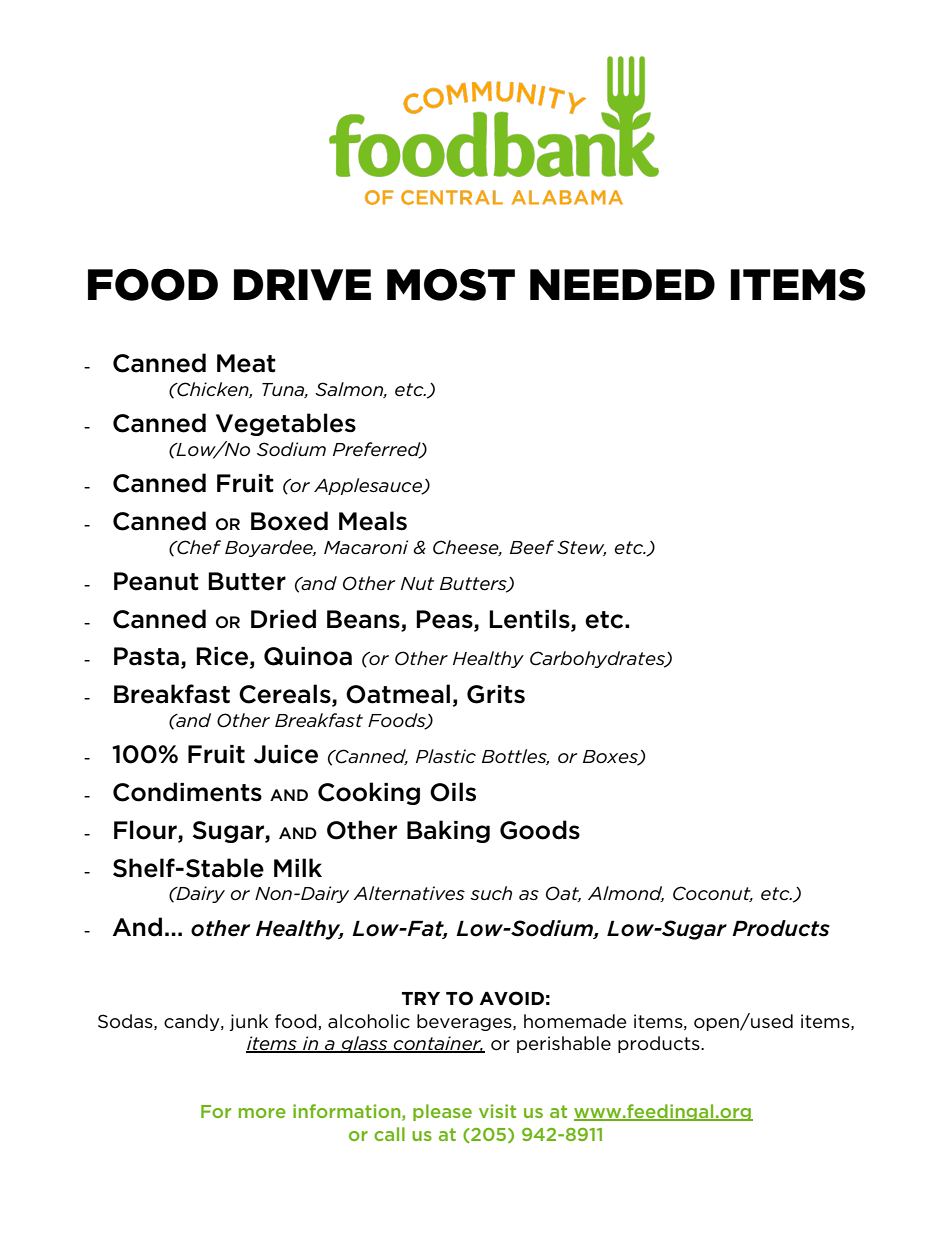 The height and width of the screenshot is (1233, 952). What do you see at coordinates (622, 284) in the screenshot?
I see `NEEDED` at bounding box center [622, 284].
